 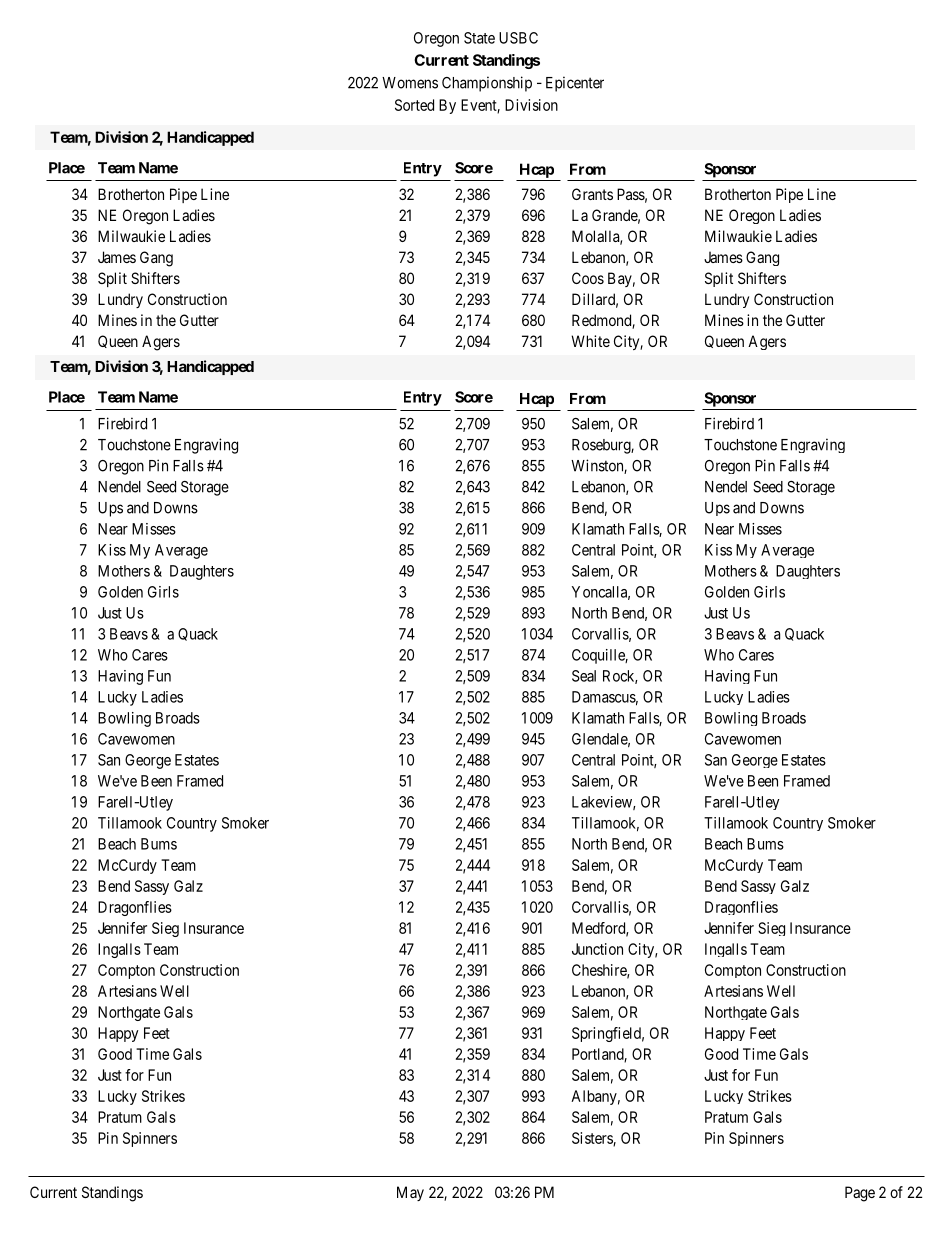 I want to click on Epicenter, so click(x=575, y=84).
